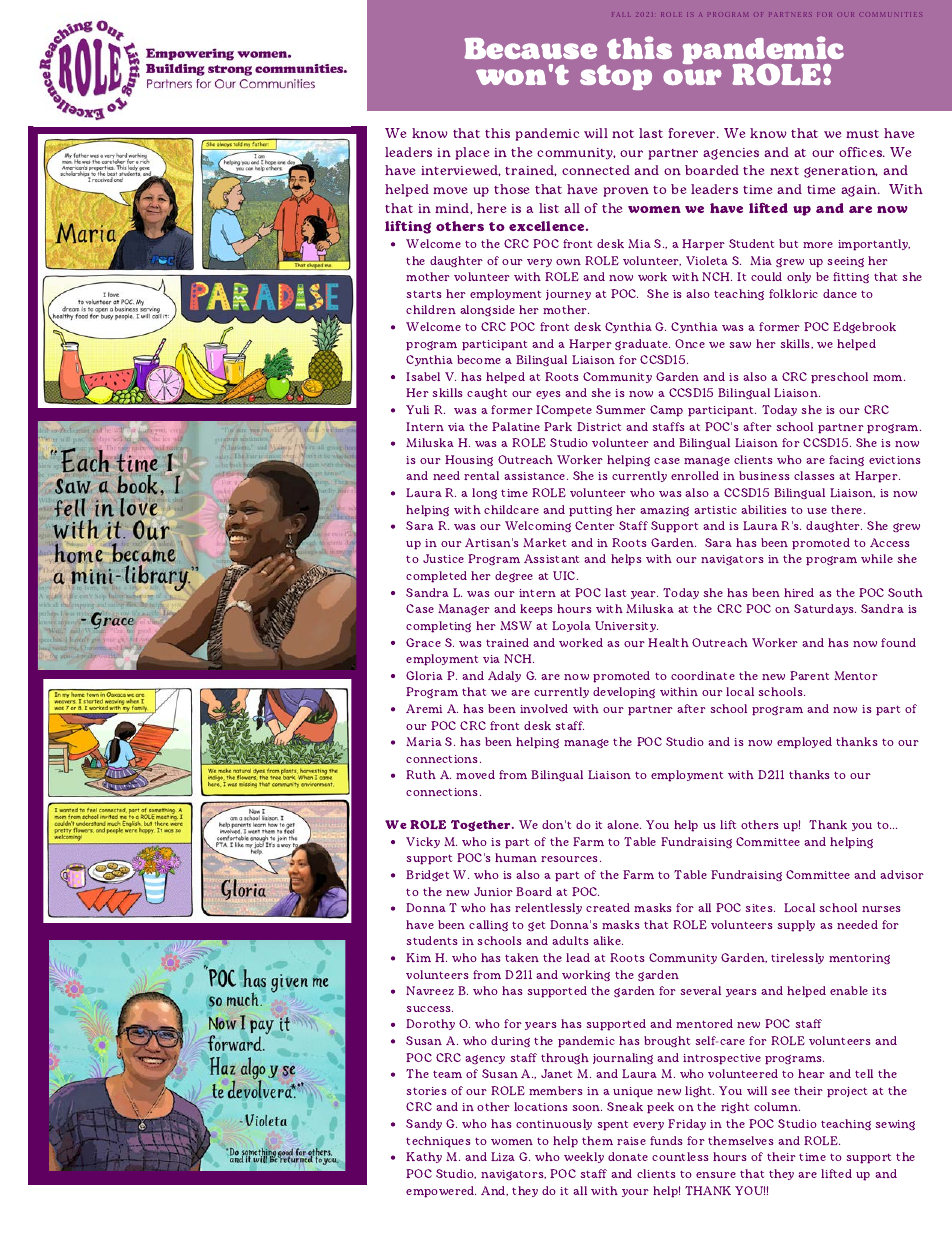  What do you see at coordinates (804, 743) in the screenshot?
I see `employed` at bounding box center [804, 743].
